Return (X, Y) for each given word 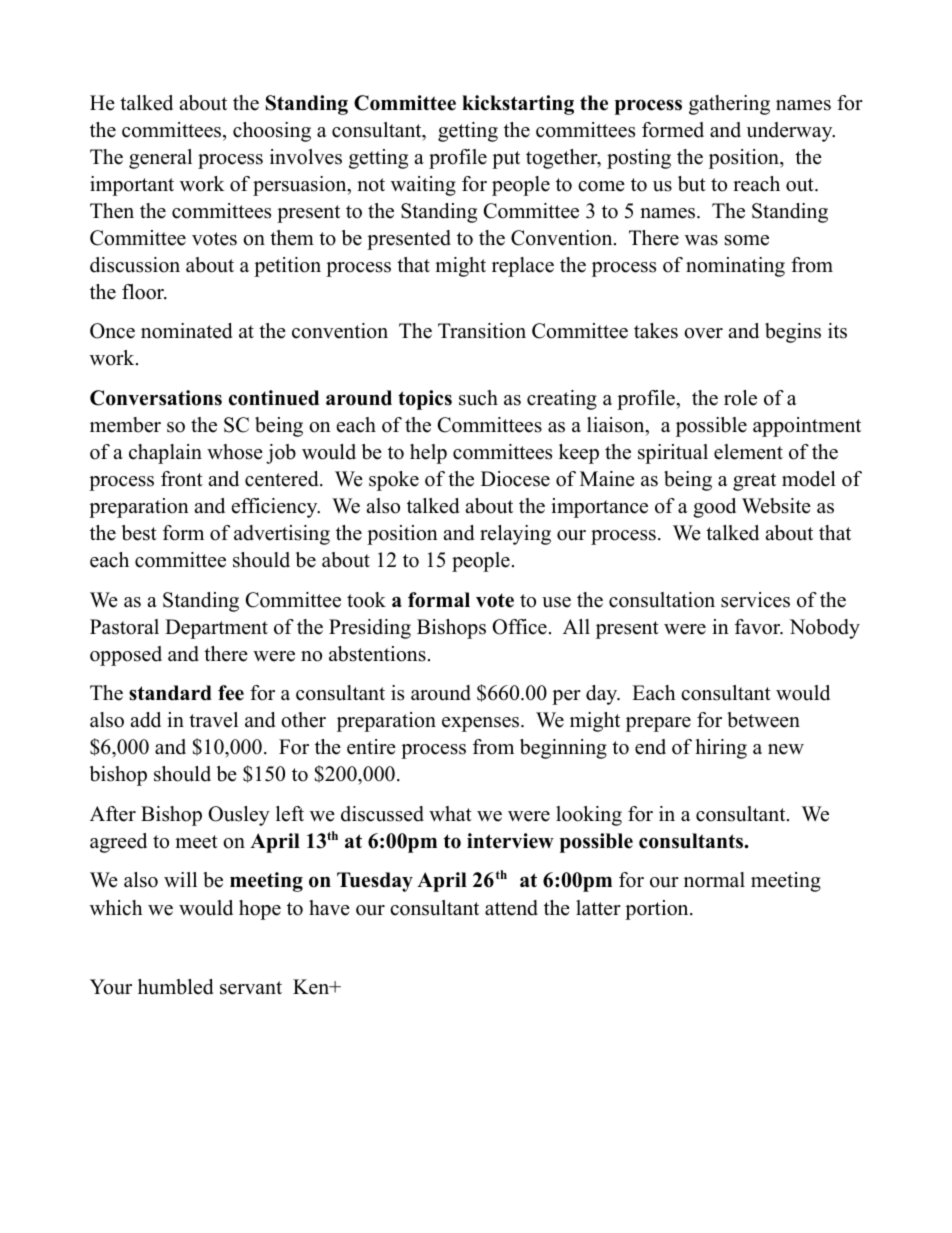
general (160, 159)
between (763, 720)
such (478, 398)
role (740, 398)
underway (790, 132)
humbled (175, 987)
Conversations (156, 398)
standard (170, 693)
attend (511, 908)
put (506, 160)
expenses (482, 724)
